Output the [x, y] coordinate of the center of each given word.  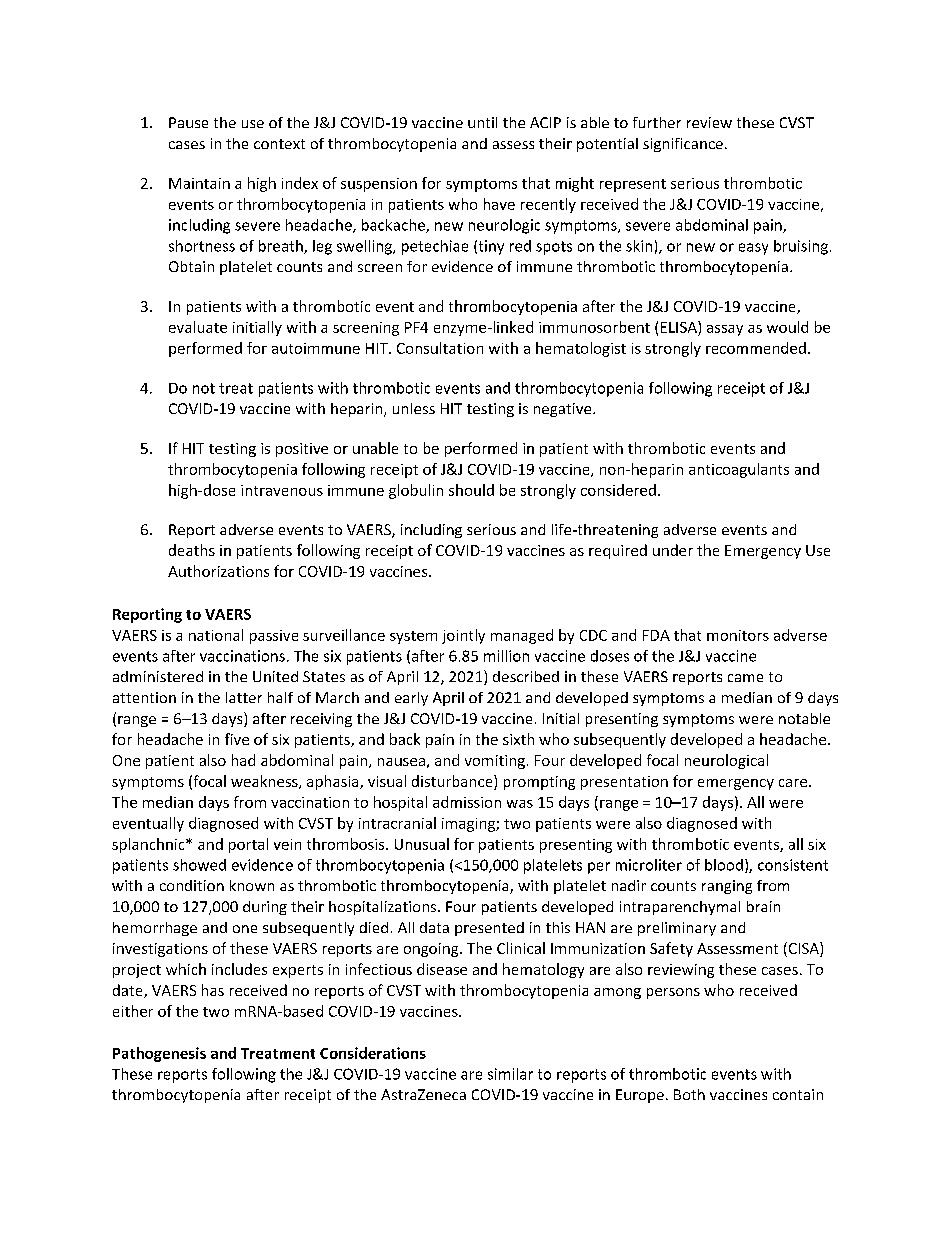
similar [510, 1074]
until [482, 122]
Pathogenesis [159, 1054]
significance [683, 145]
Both [689, 1094]
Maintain [199, 183]
